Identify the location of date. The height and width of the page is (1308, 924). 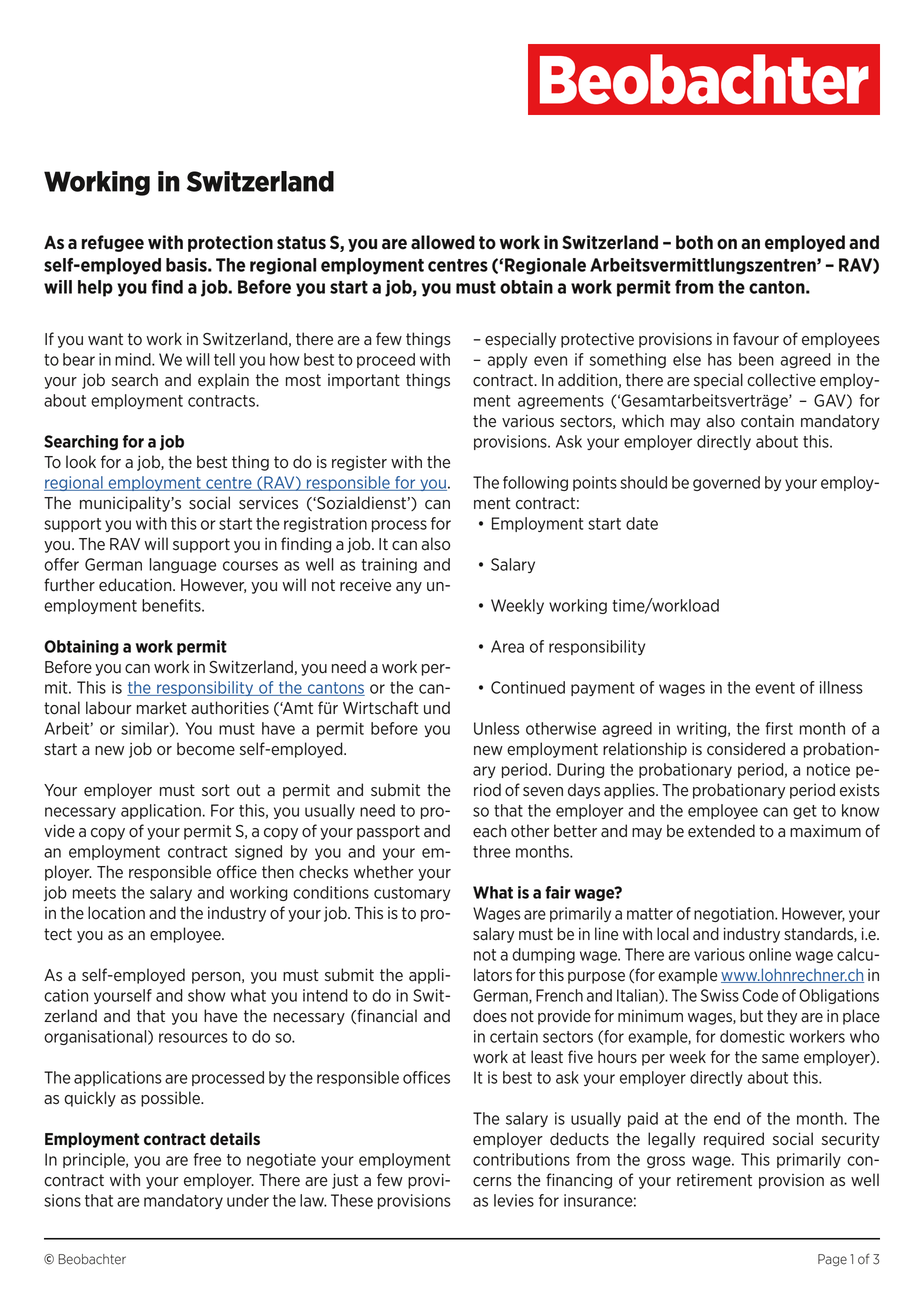
(642, 523).
